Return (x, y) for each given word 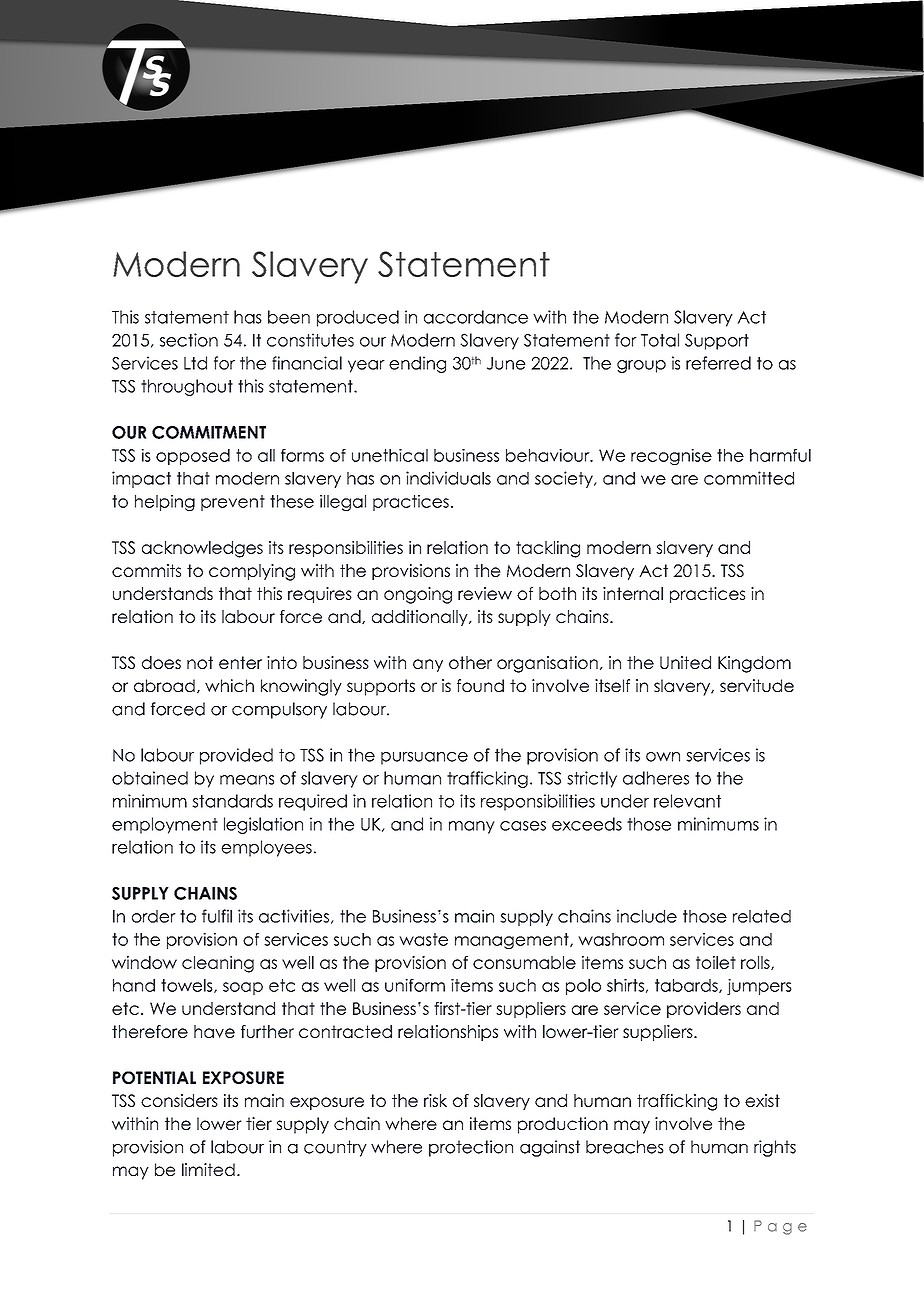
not (200, 662)
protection (471, 1148)
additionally (421, 618)
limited (208, 1169)
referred (718, 363)
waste (423, 939)
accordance (476, 317)
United (685, 662)
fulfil (217, 916)
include (647, 916)
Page (780, 1227)
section (189, 340)
